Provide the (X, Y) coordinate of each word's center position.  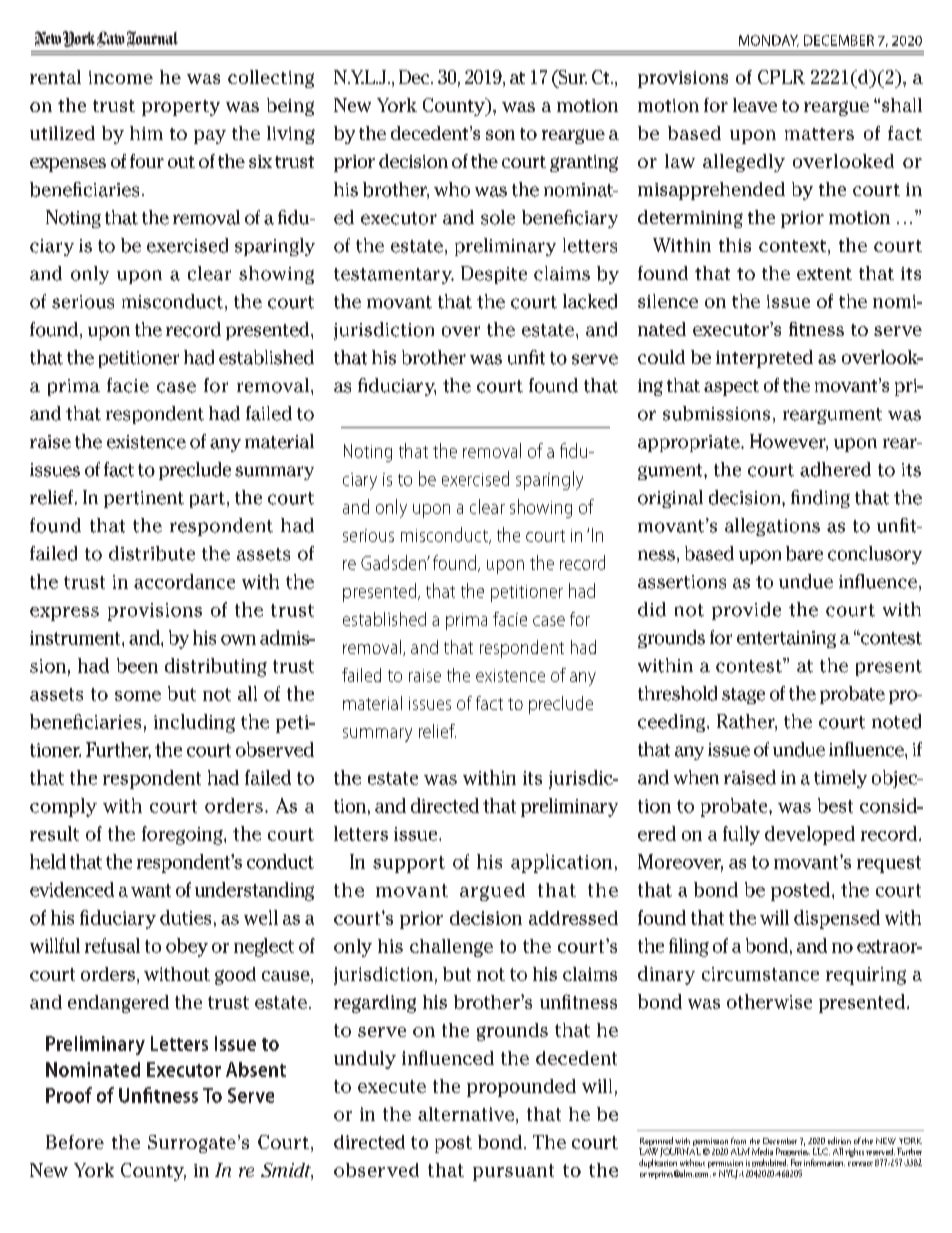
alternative (467, 1115)
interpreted (764, 359)
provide (746, 611)
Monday (769, 41)
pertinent (144, 499)
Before (75, 1142)
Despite (494, 275)
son (500, 135)
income (121, 77)
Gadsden (394, 562)
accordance (184, 581)
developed (810, 835)
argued (492, 892)
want (151, 890)
